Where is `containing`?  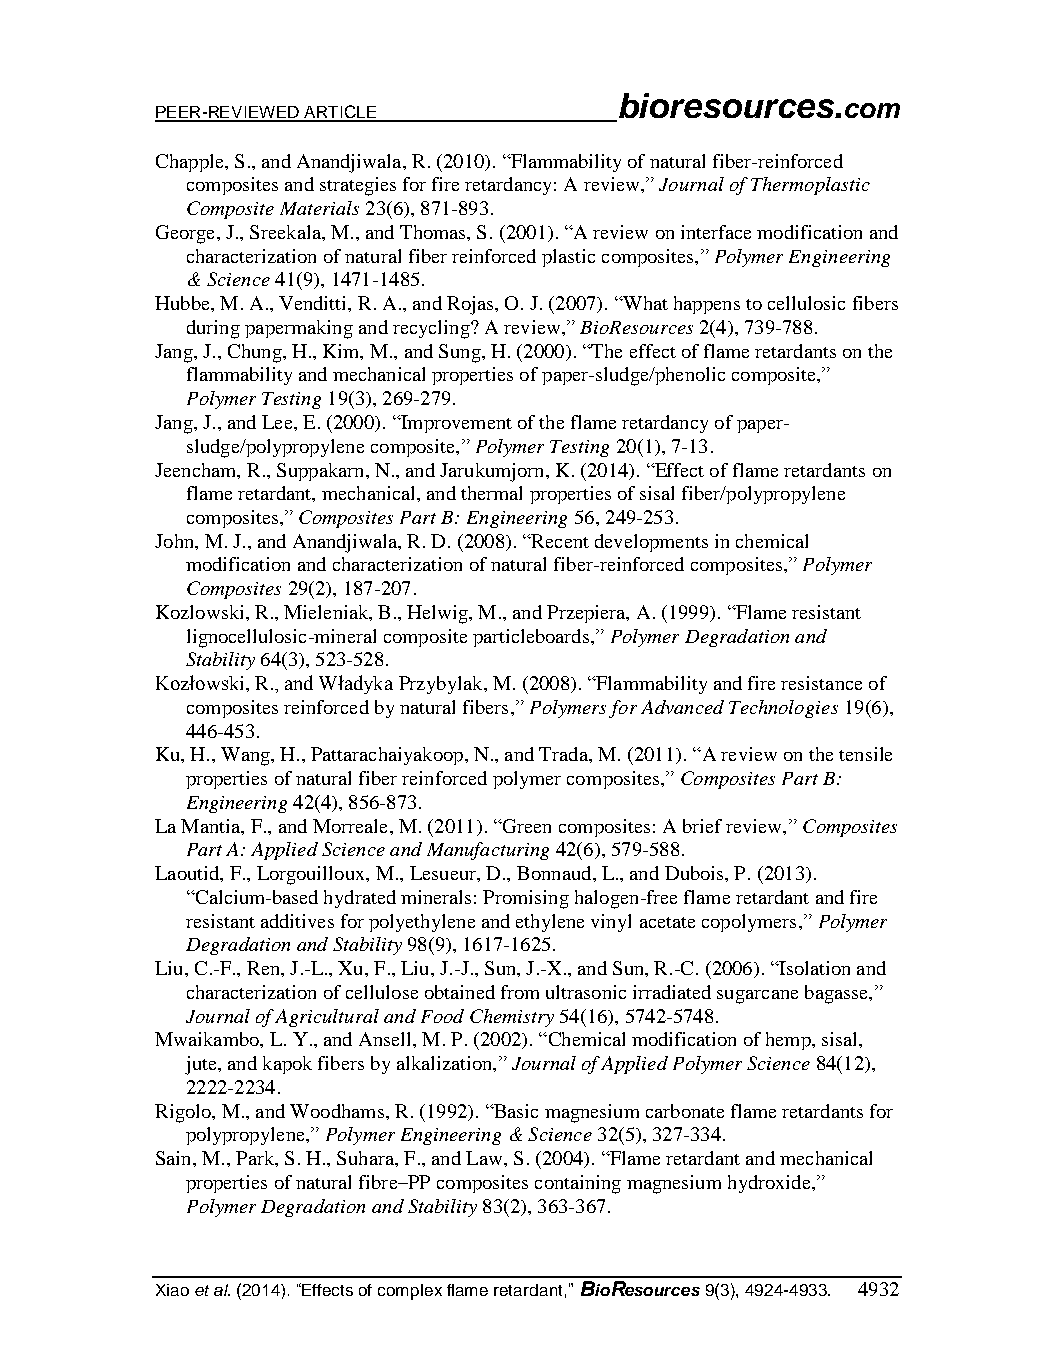
containing is located at coordinates (578, 1184).
